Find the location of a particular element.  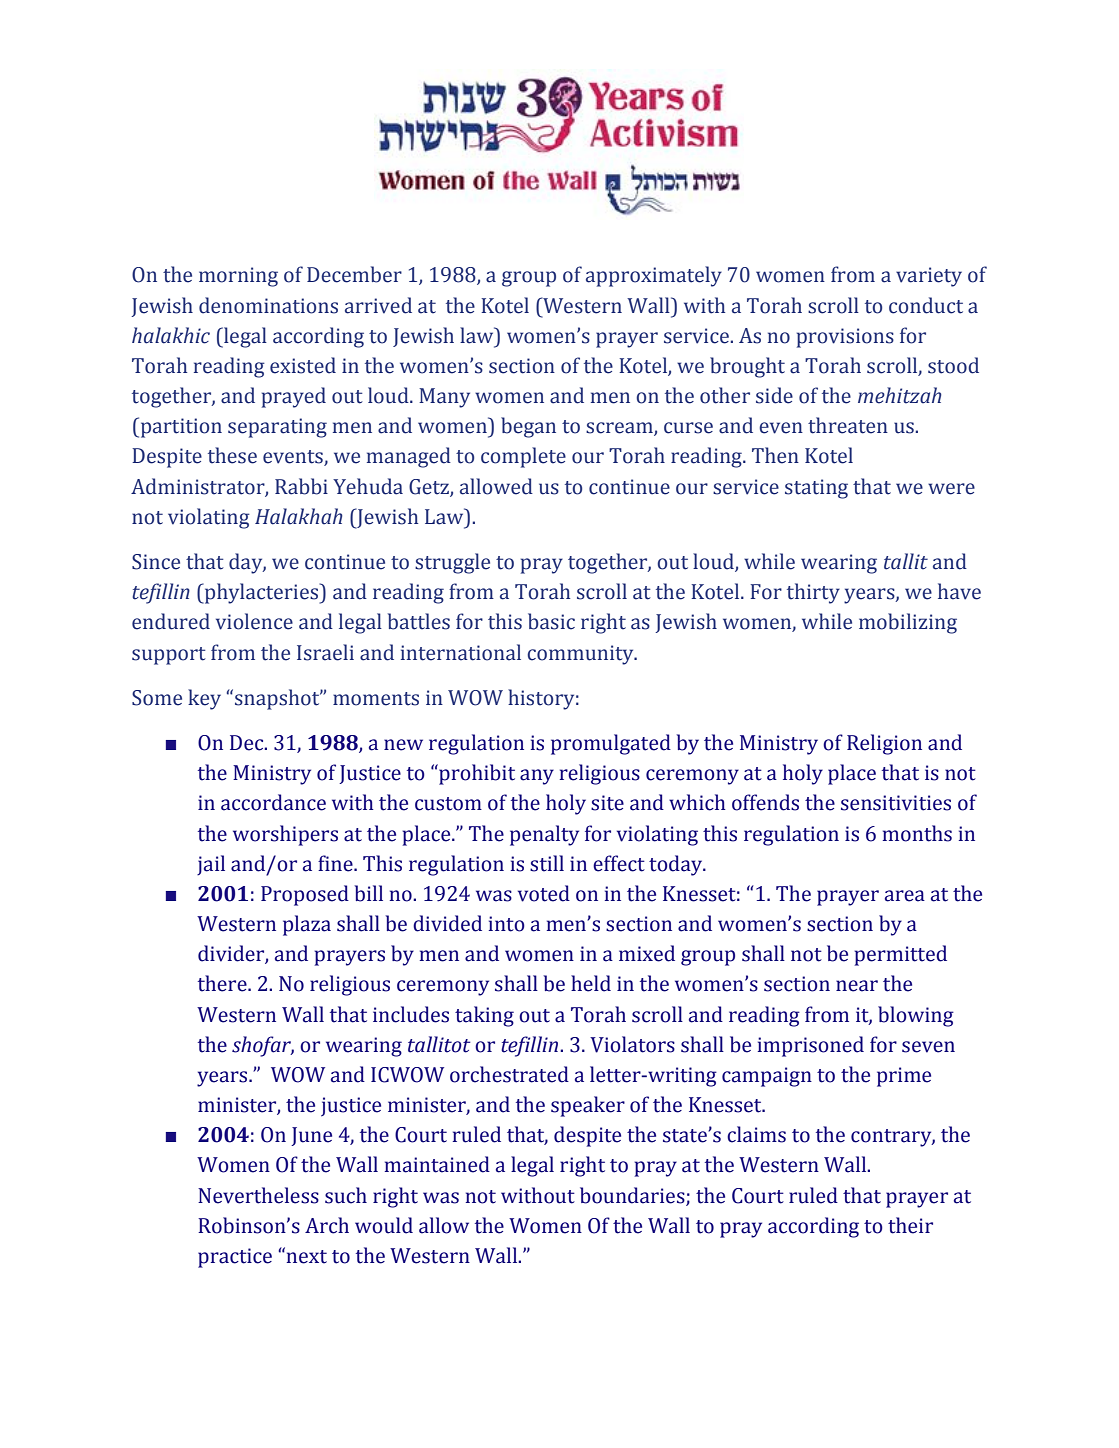

provisions is located at coordinates (845, 338).
